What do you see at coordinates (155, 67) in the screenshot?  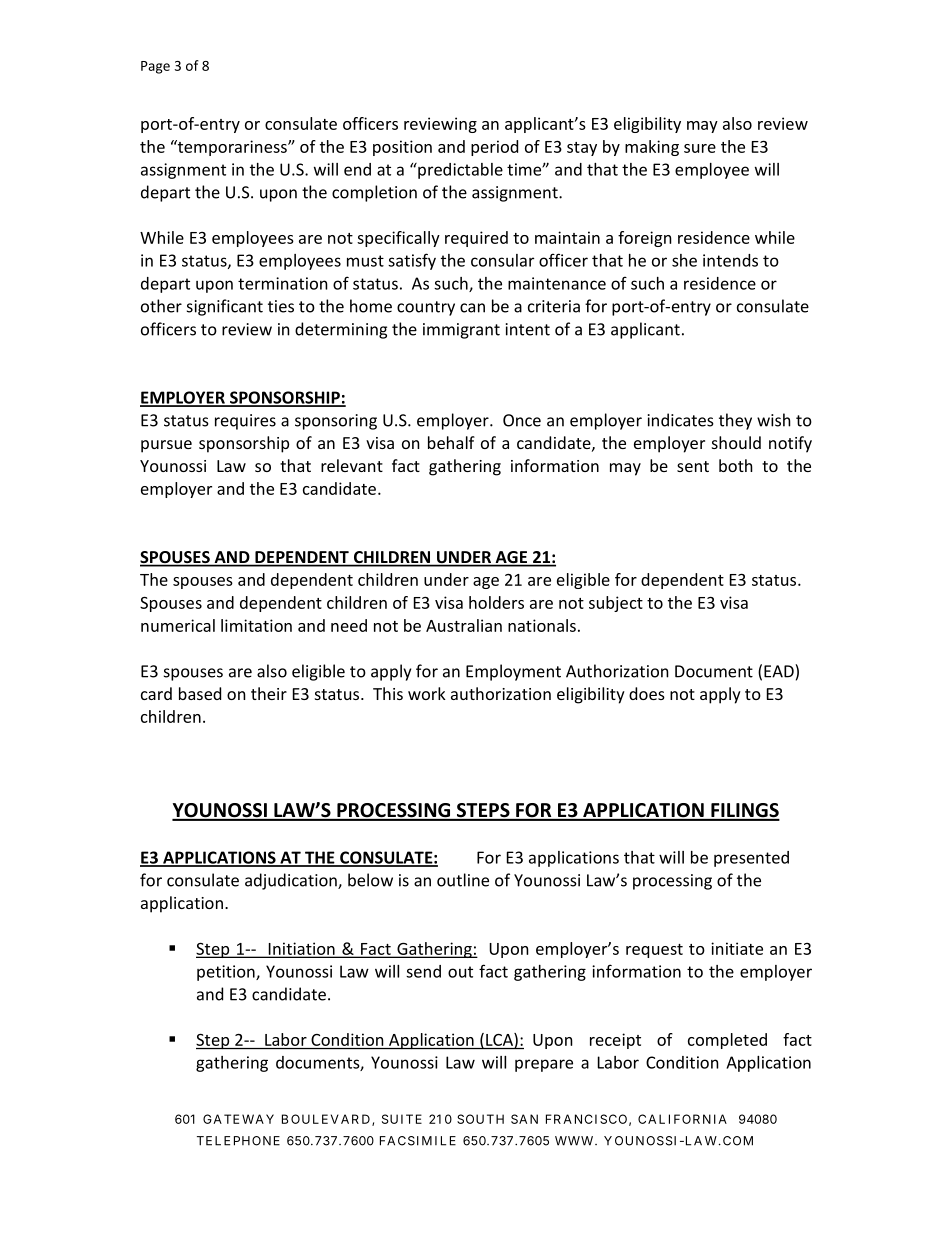 I see `Page` at bounding box center [155, 67].
